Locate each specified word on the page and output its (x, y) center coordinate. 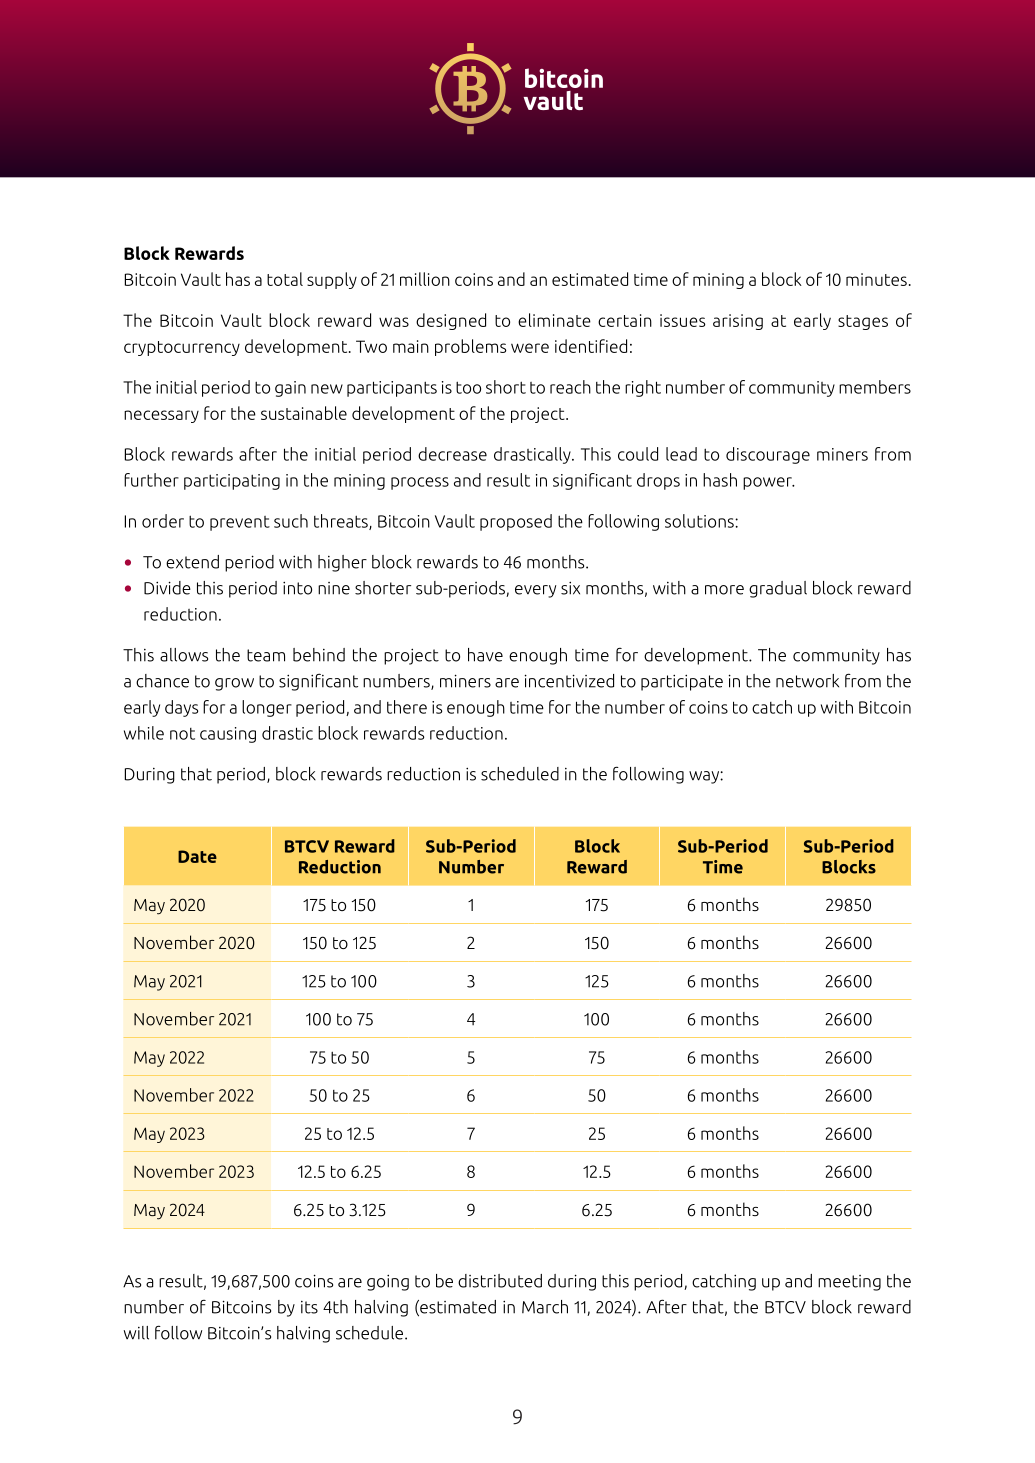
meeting (849, 1283)
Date (197, 856)
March (545, 1307)
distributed (500, 1281)
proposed (516, 522)
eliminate (554, 320)
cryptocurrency (182, 348)
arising (738, 322)
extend (192, 562)
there (407, 707)
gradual (778, 589)
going (388, 1282)
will (136, 1333)
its (309, 1307)
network (807, 681)
